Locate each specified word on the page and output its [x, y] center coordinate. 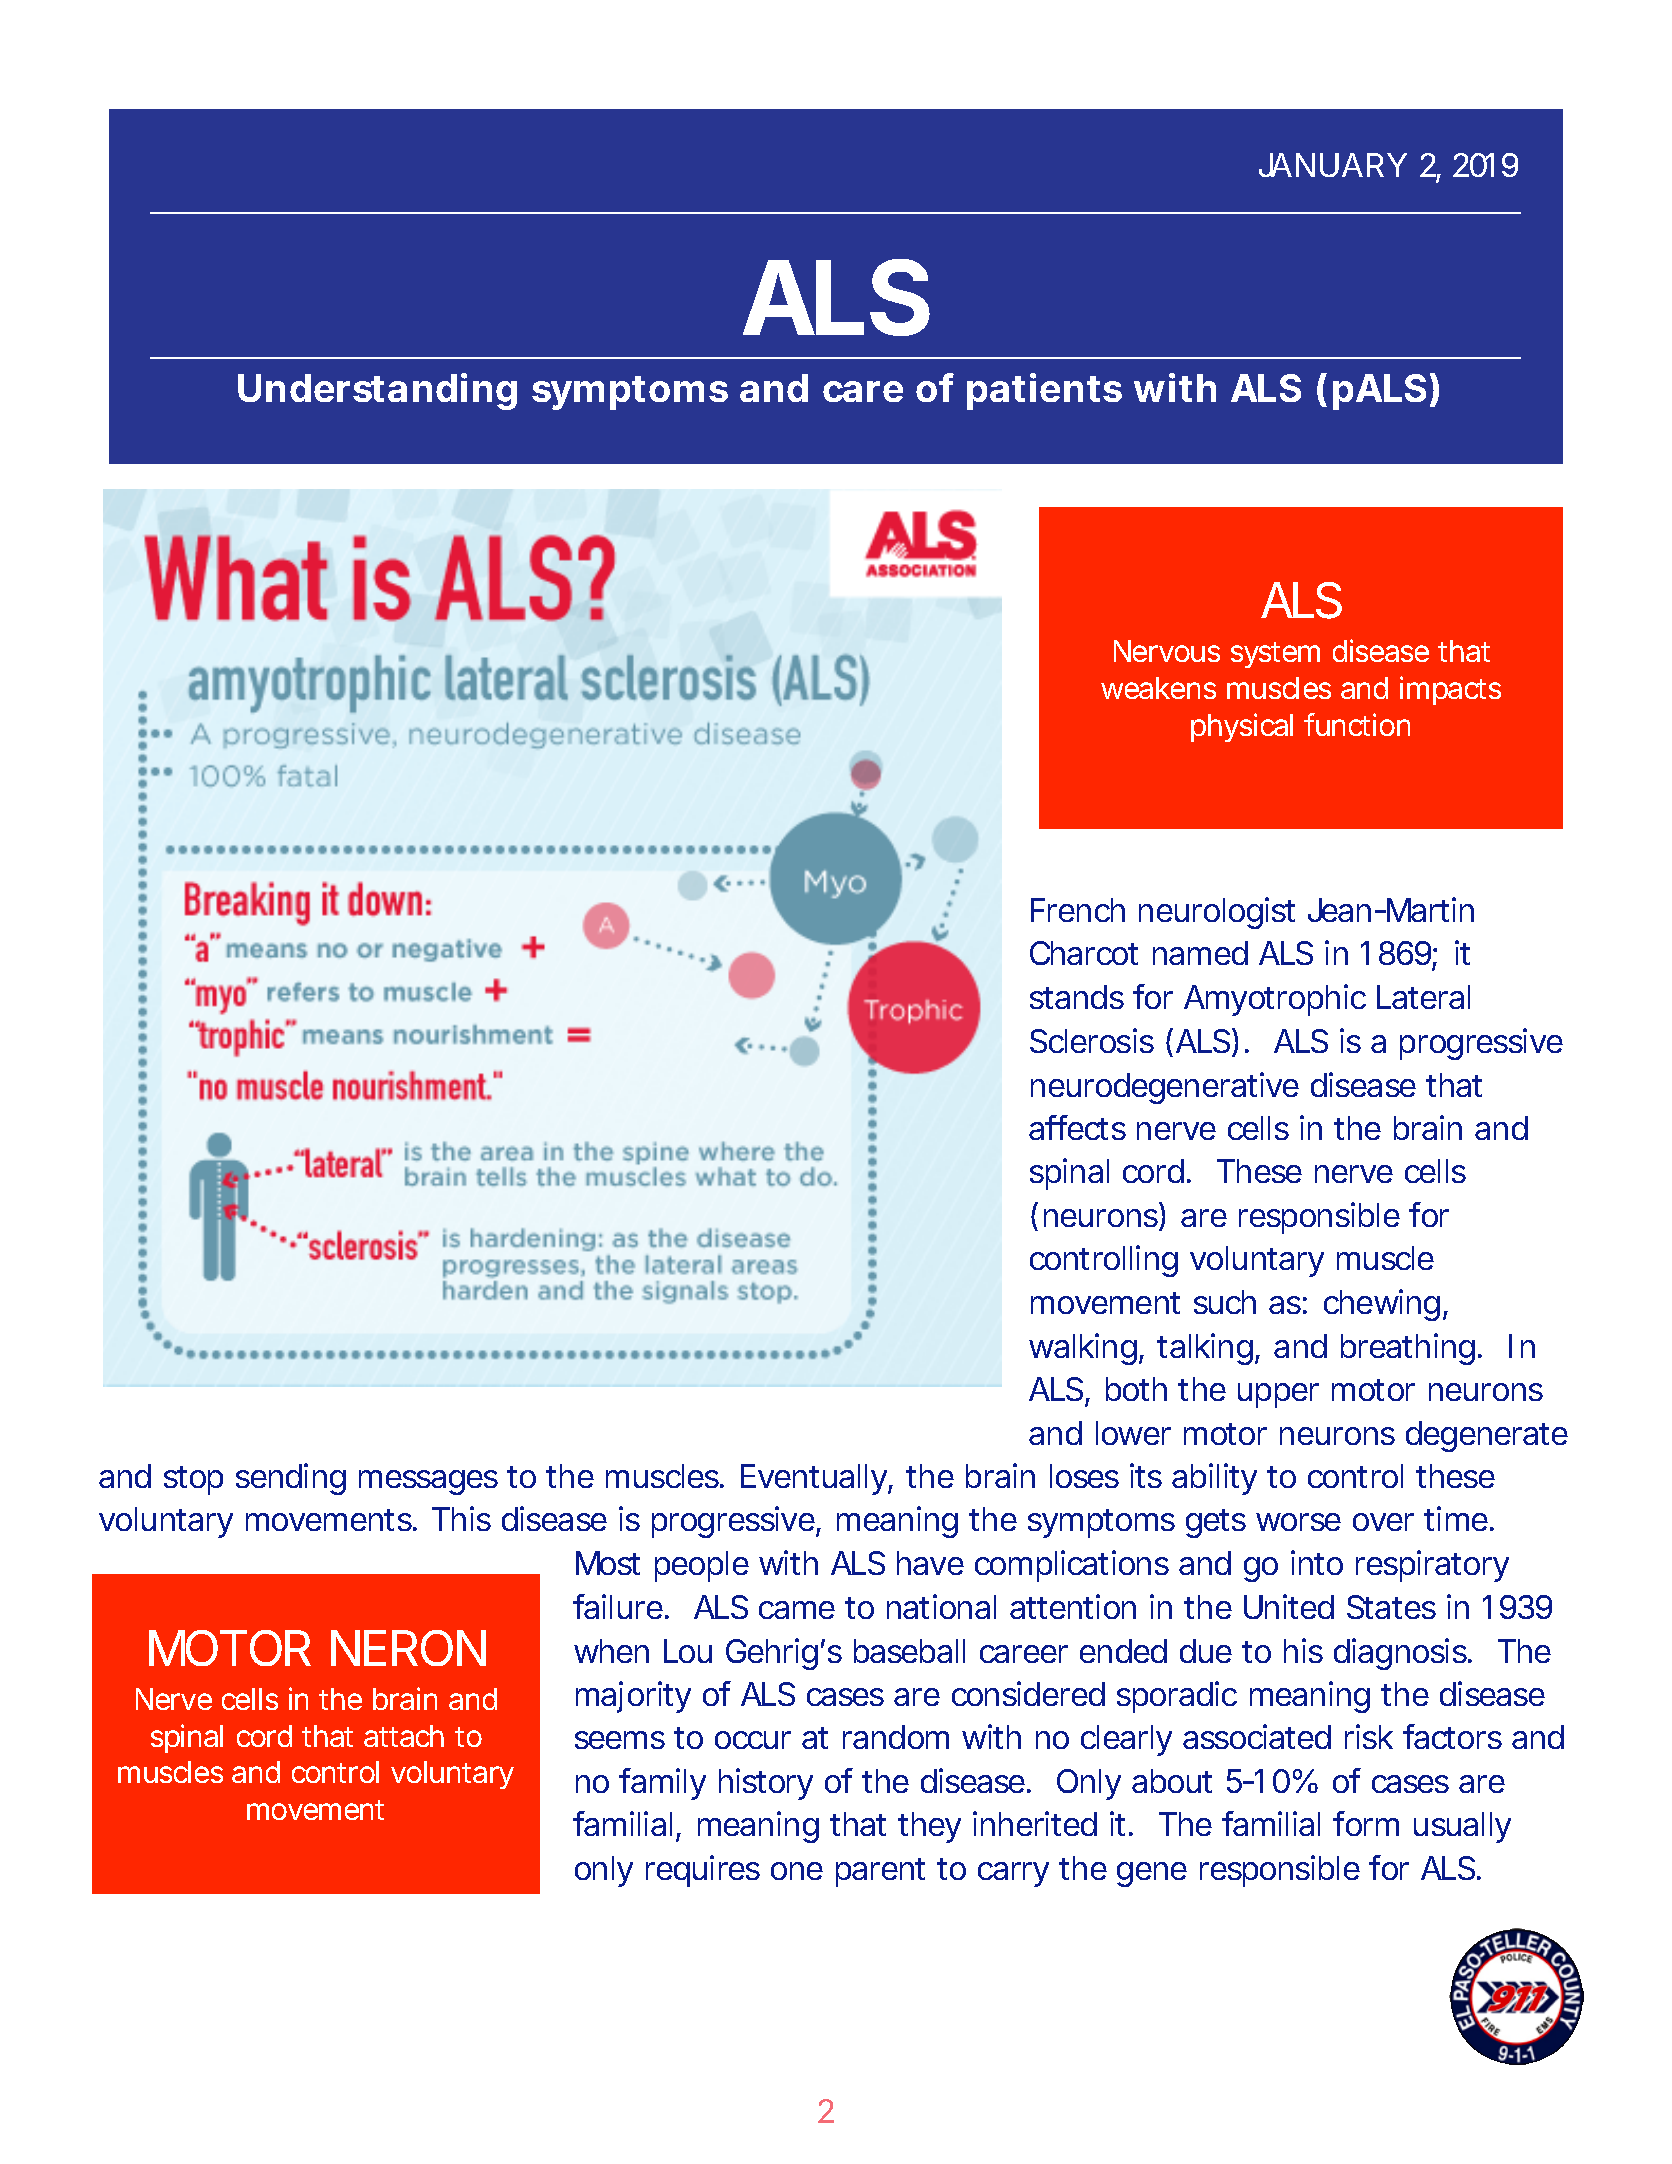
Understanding [377, 391]
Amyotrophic [1275, 1000]
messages [428, 1482]
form [1366, 1823]
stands [1077, 997]
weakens [1158, 688]
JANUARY [1333, 165]
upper [1278, 1395]
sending [291, 1479]
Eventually [815, 1479]
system [1275, 655]
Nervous [1167, 651]
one [797, 1871]
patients [1044, 391]
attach [404, 1736]
